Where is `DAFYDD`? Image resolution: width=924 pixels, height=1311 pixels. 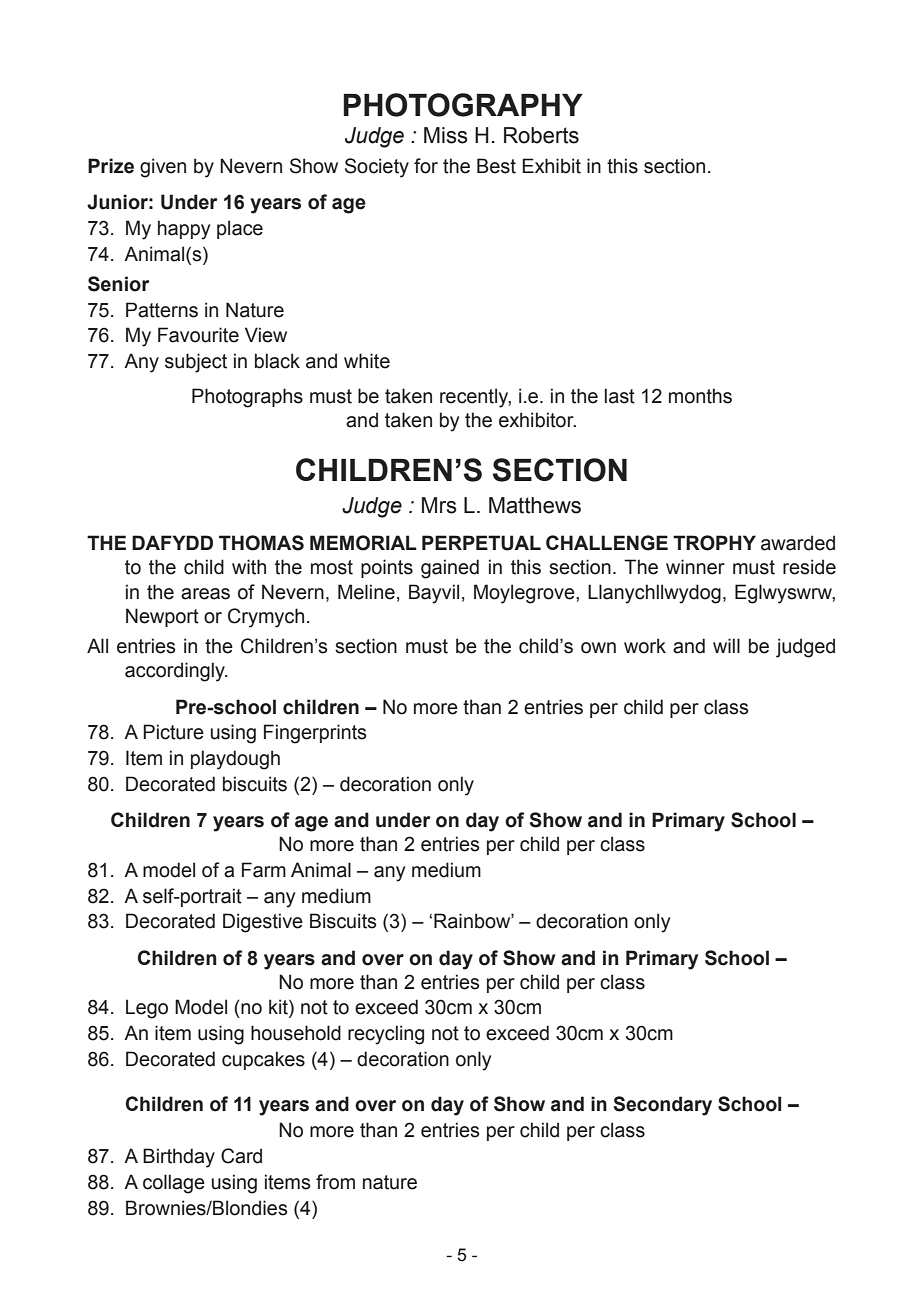 DAFYDD is located at coordinates (172, 542).
